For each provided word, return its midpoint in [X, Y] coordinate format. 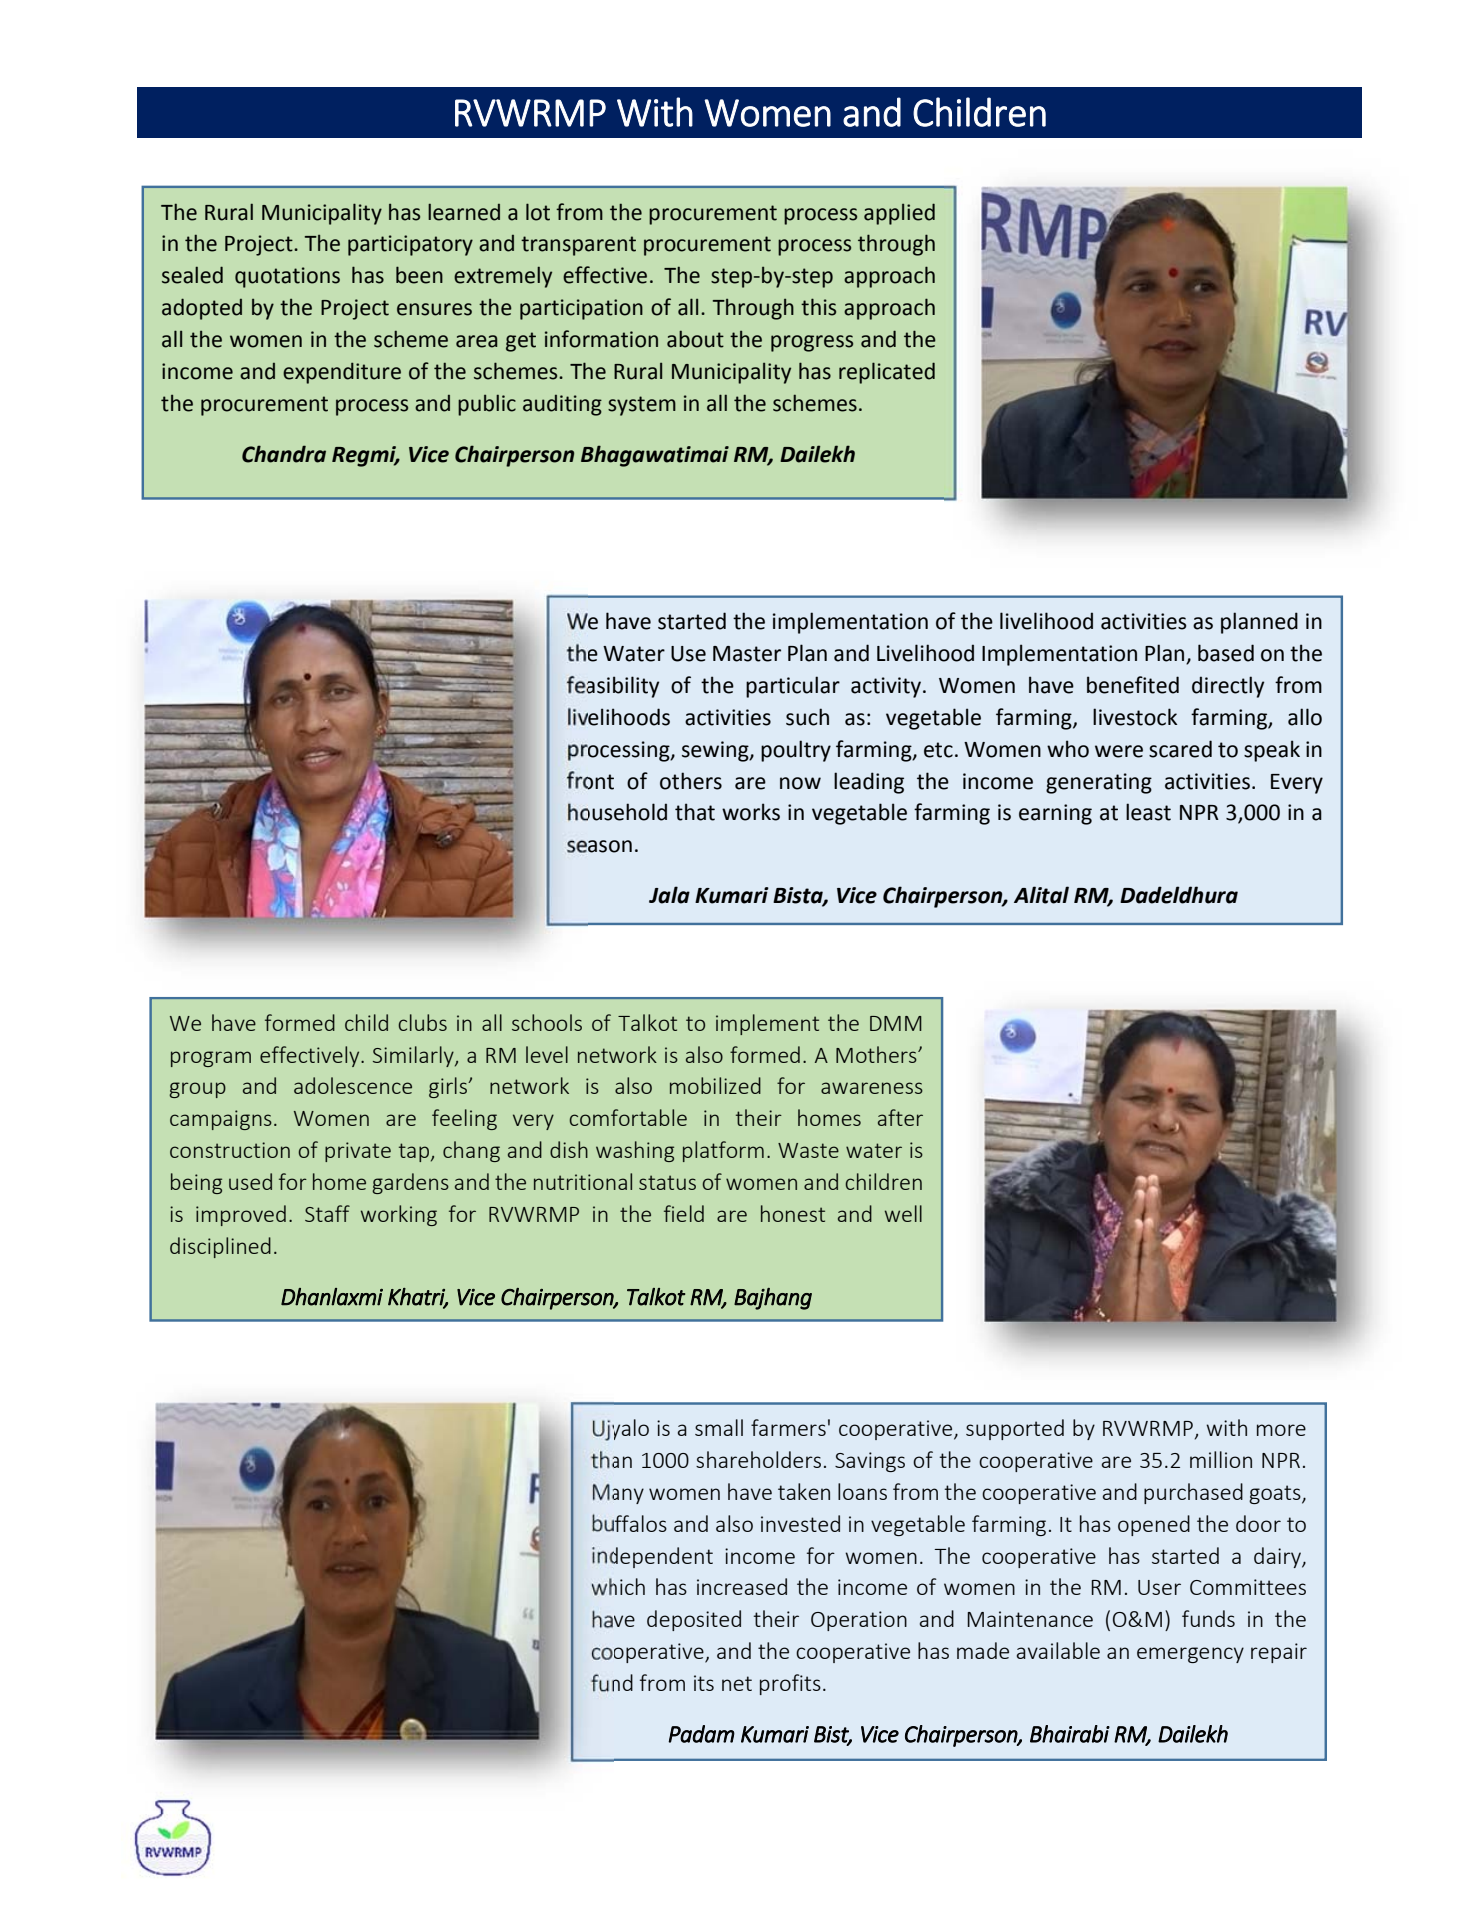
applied [899, 214]
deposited [694, 1620]
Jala [669, 895]
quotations [287, 277]
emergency [1190, 1655]
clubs [422, 1022]
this [818, 307]
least [1148, 812]
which [618, 1587]
